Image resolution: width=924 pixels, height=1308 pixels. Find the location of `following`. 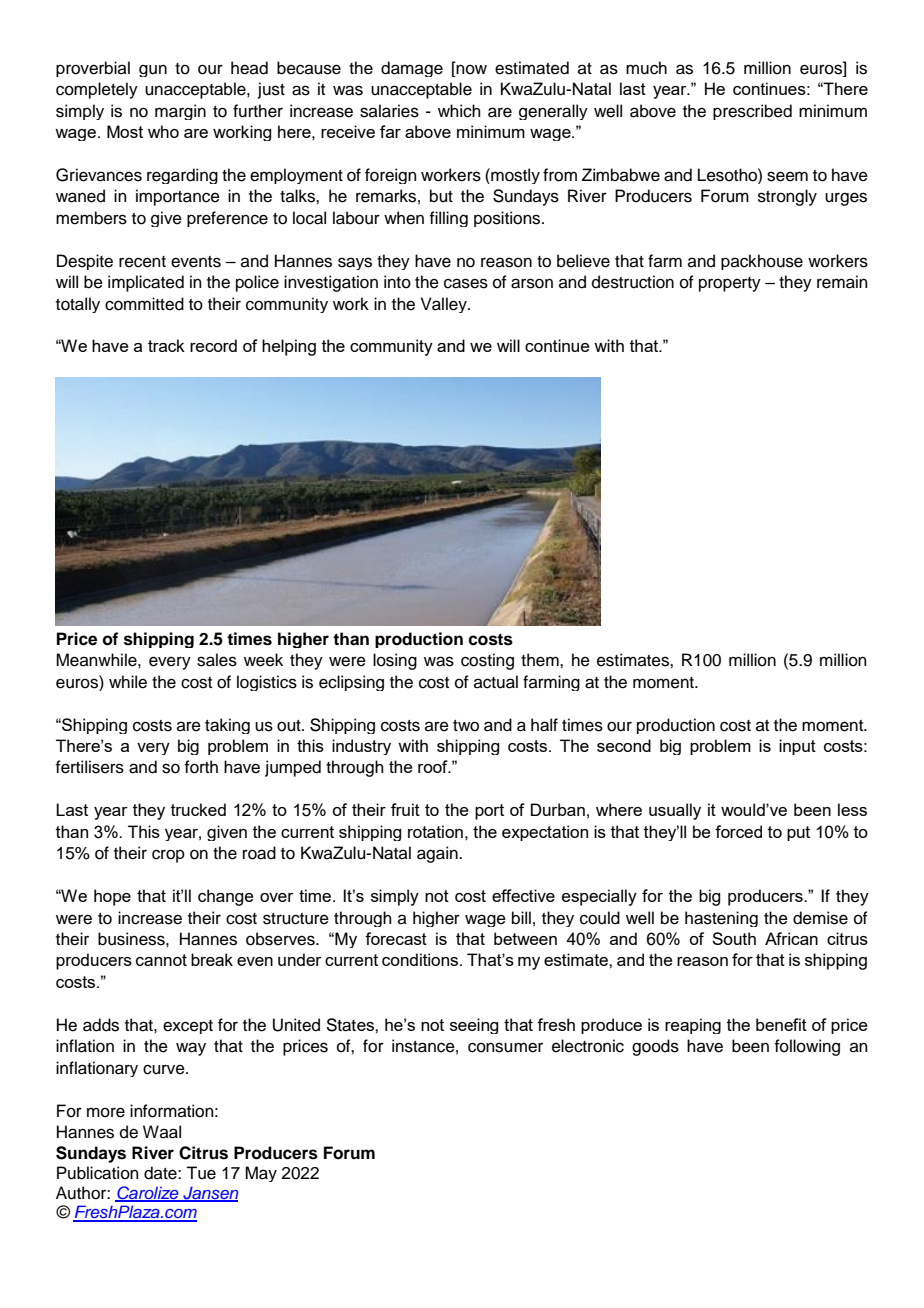

following is located at coordinates (807, 1047).
